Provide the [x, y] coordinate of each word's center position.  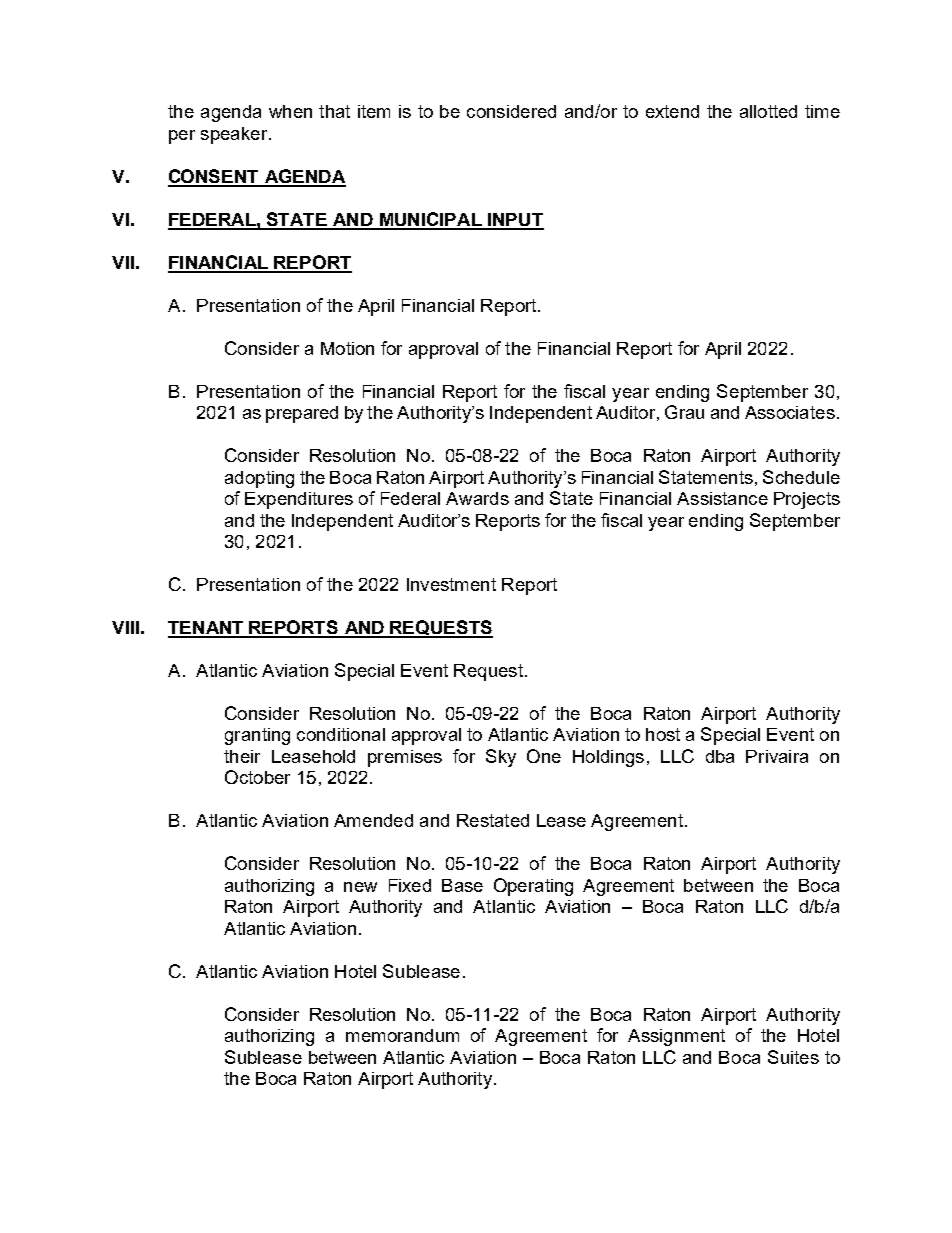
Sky [501, 758]
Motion [347, 348]
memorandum [402, 1035]
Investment [451, 584]
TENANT [207, 629]
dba [720, 756]
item [374, 111]
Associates [790, 412]
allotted [768, 111]
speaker [235, 135]
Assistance [722, 498]
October [257, 777]
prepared [302, 414]
